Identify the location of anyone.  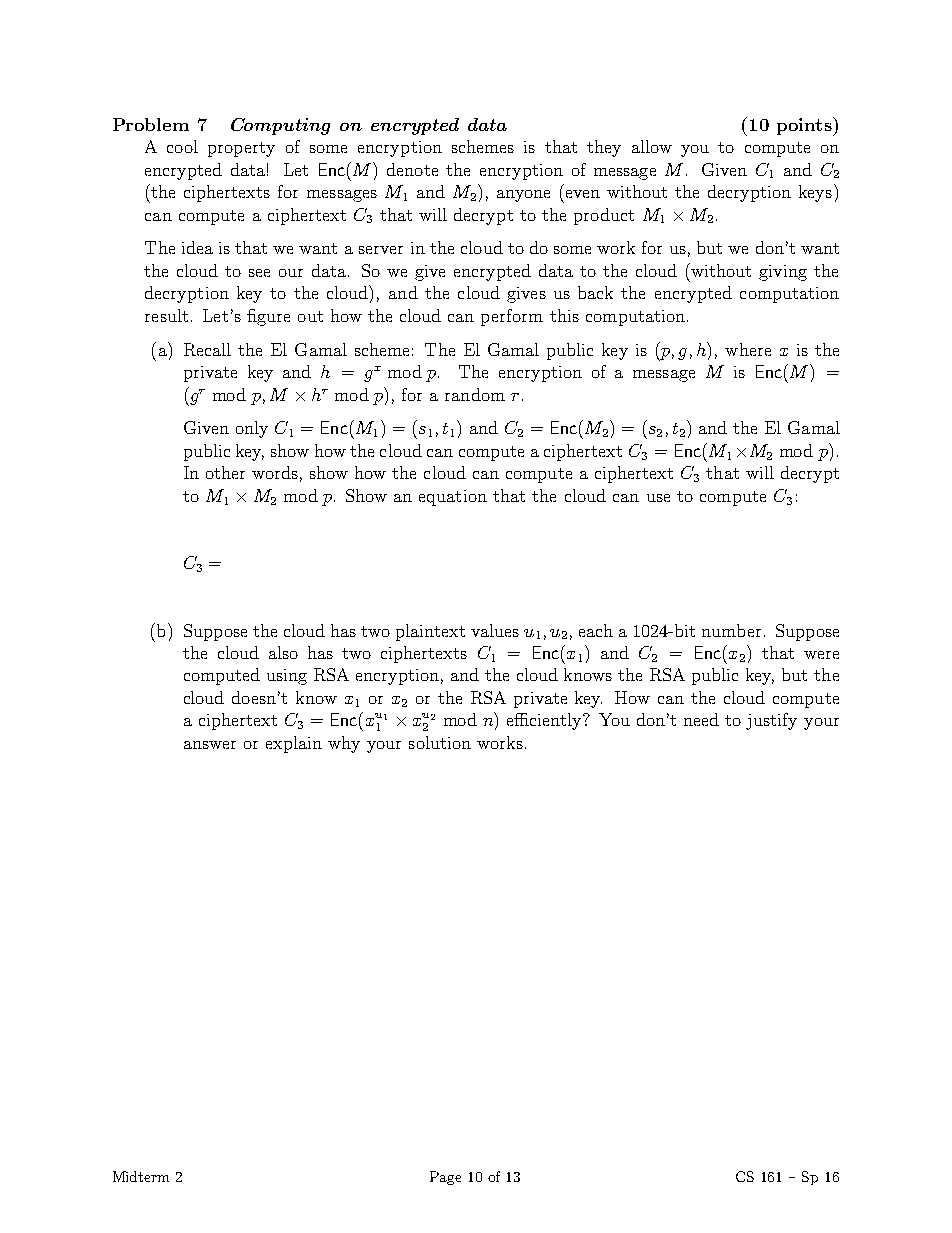
(523, 196).
